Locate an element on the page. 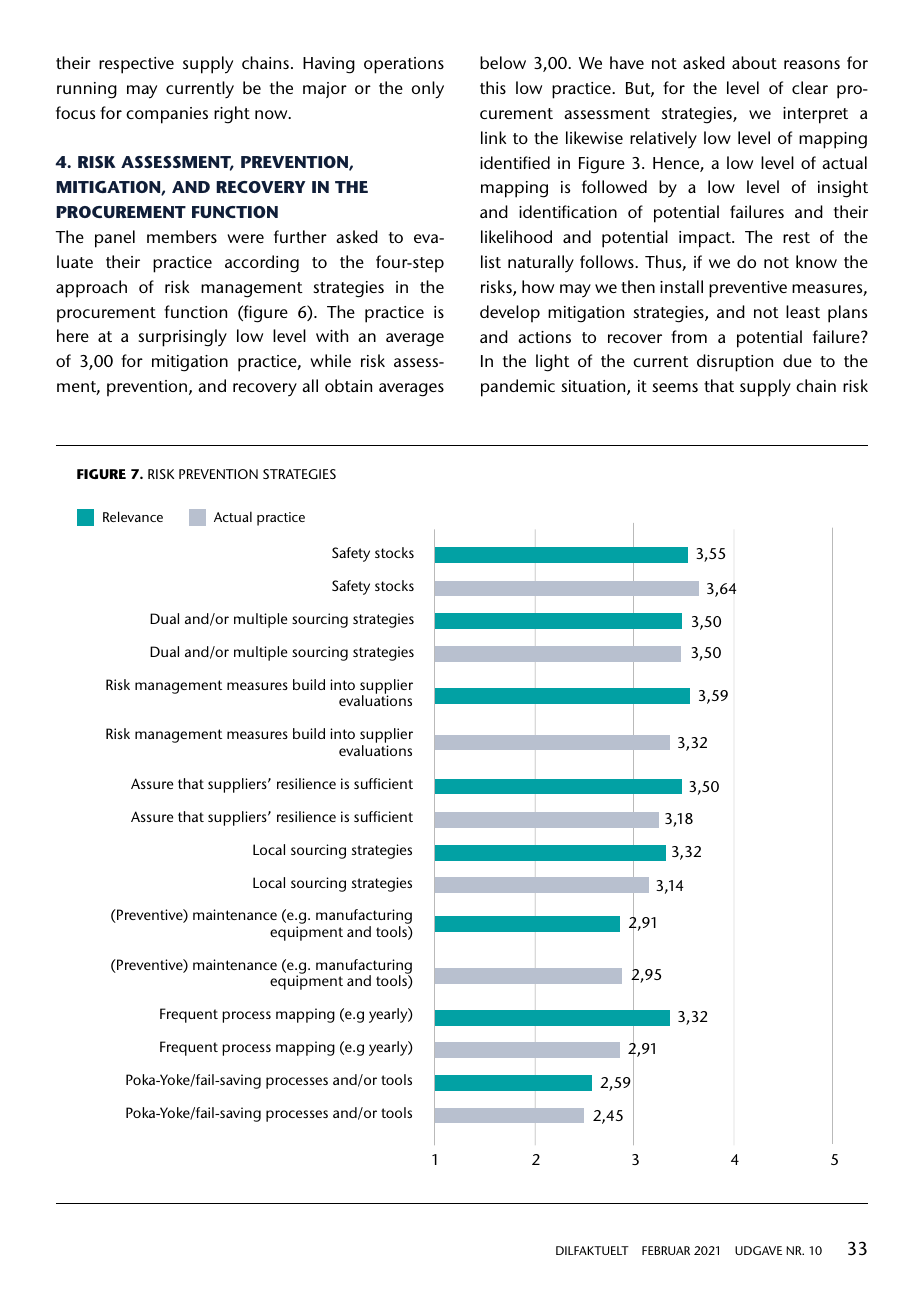 This document has width=924, height=1308. respective is located at coordinates (136, 65).
